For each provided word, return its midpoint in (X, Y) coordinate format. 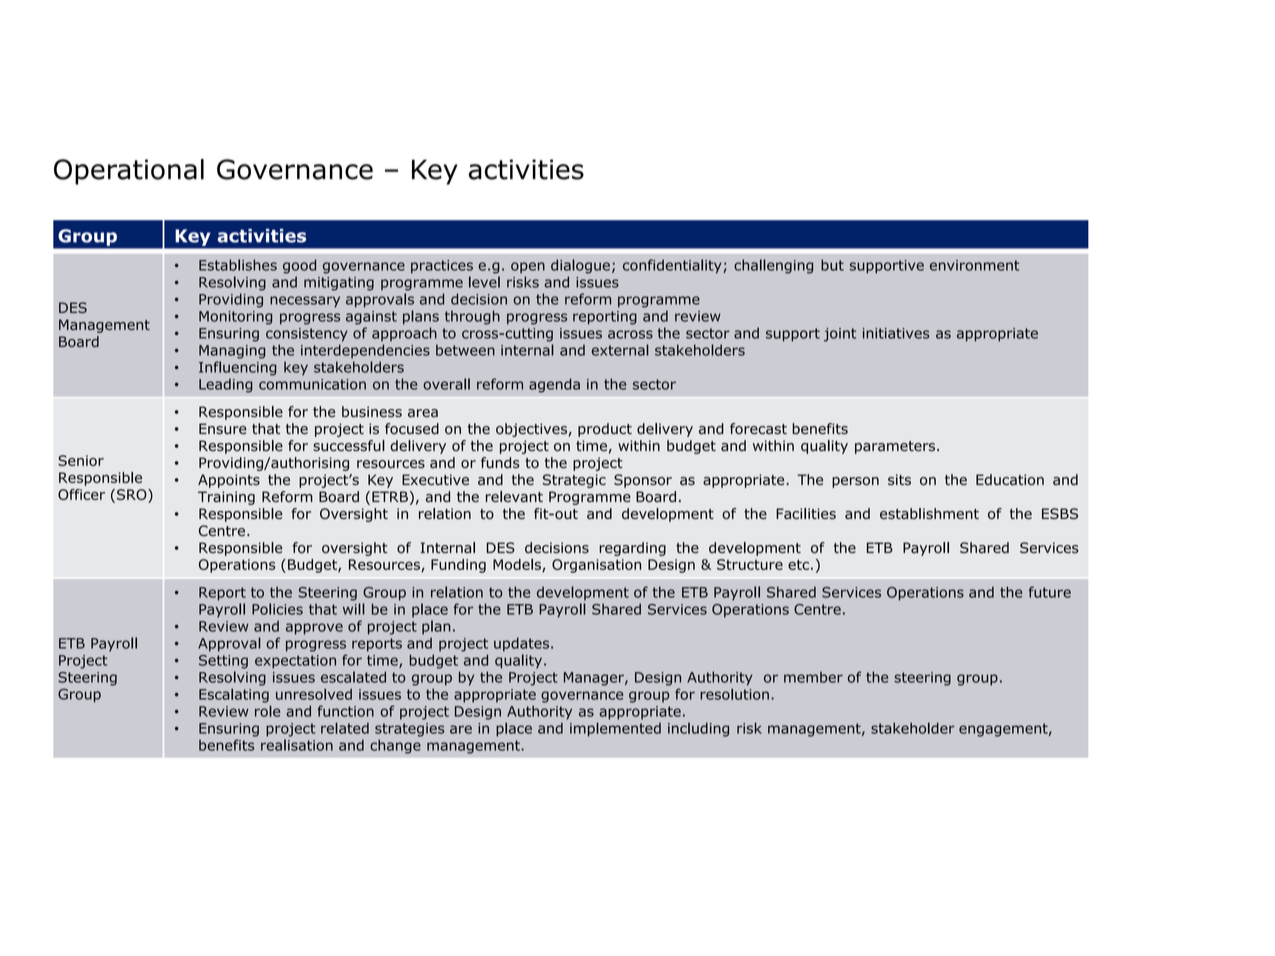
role (267, 711)
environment (974, 265)
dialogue (580, 266)
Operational (129, 172)
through (472, 317)
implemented (615, 729)
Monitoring (235, 318)
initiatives (896, 333)
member (813, 677)
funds (500, 463)
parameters (895, 447)
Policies (277, 609)
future (1050, 592)
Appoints (229, 481)
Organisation (596, 566)
